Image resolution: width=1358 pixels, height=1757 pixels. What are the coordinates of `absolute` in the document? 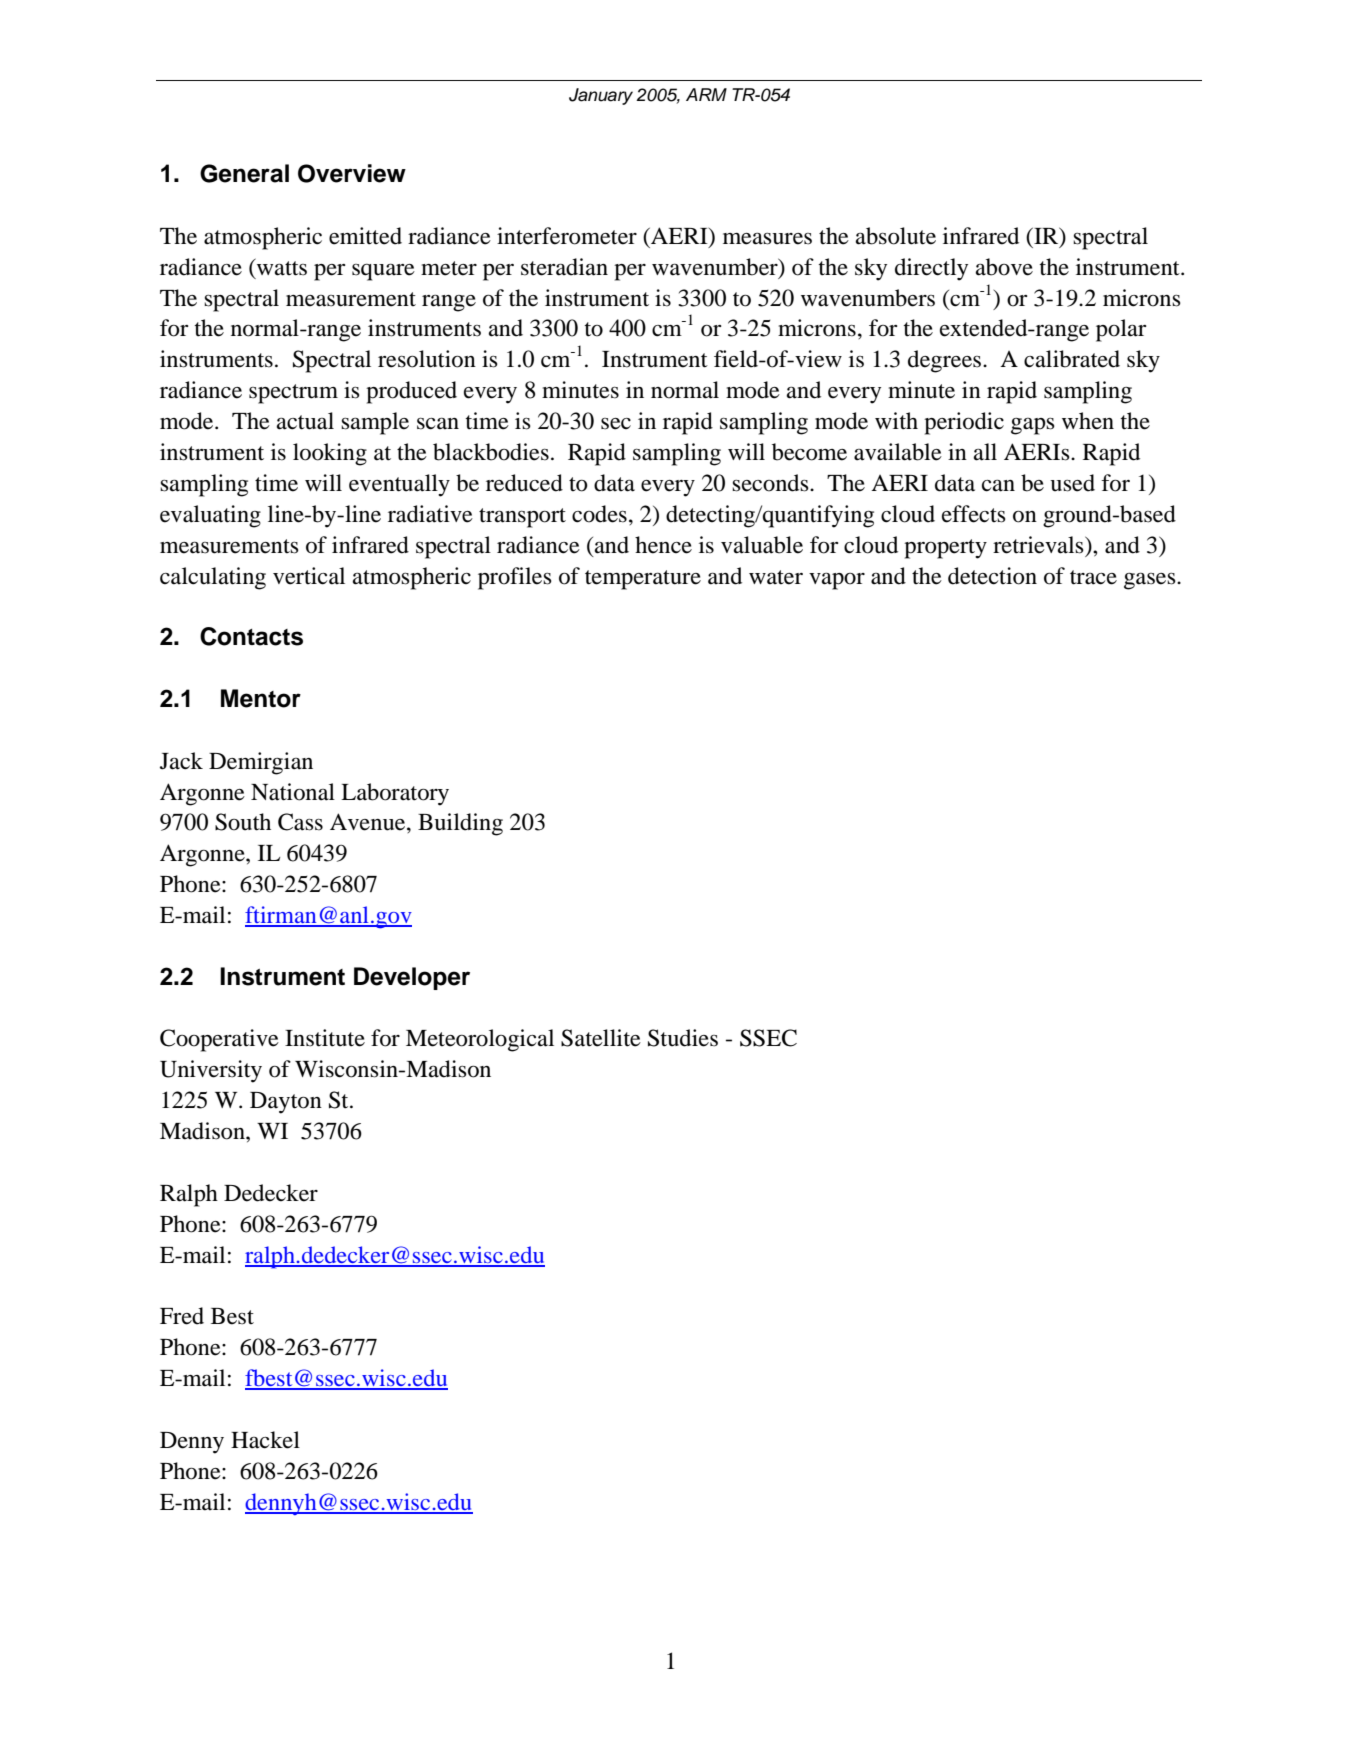 It's located at (896, 236).
